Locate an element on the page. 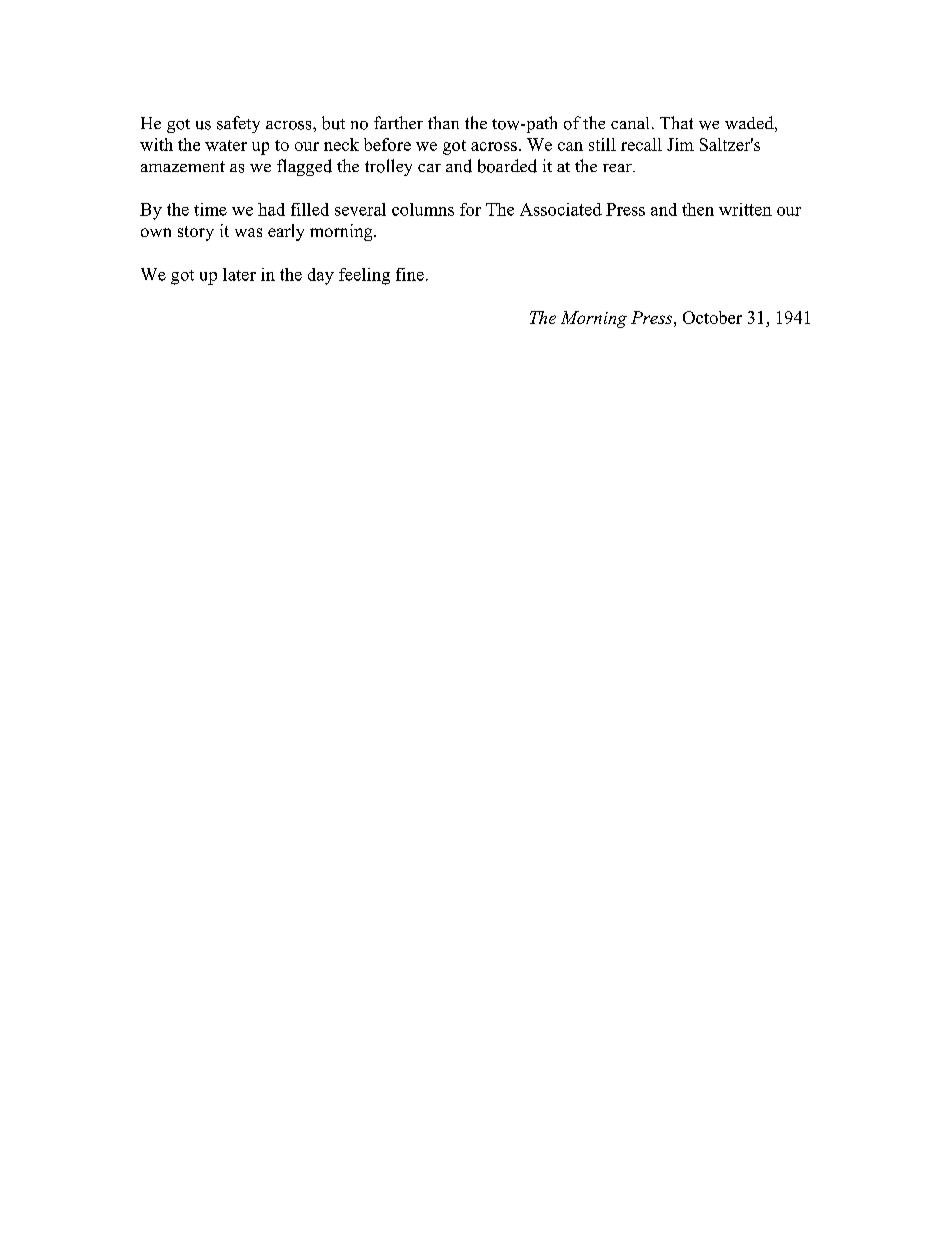  fine is located at coordinates (410, 274).
